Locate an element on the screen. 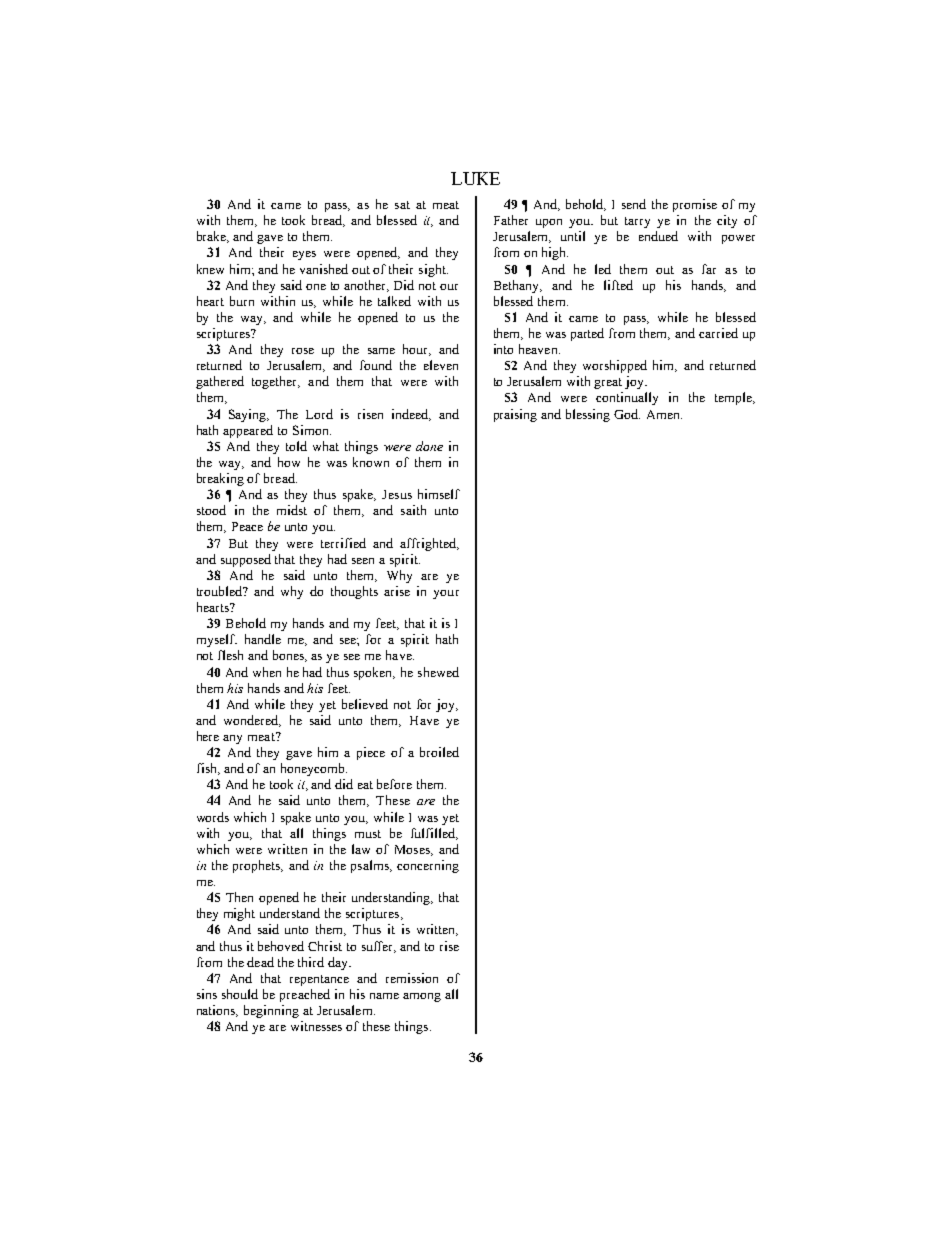 The width and height of the screenshot is (952, 1233). promise is located at coordinates (695, 205).
